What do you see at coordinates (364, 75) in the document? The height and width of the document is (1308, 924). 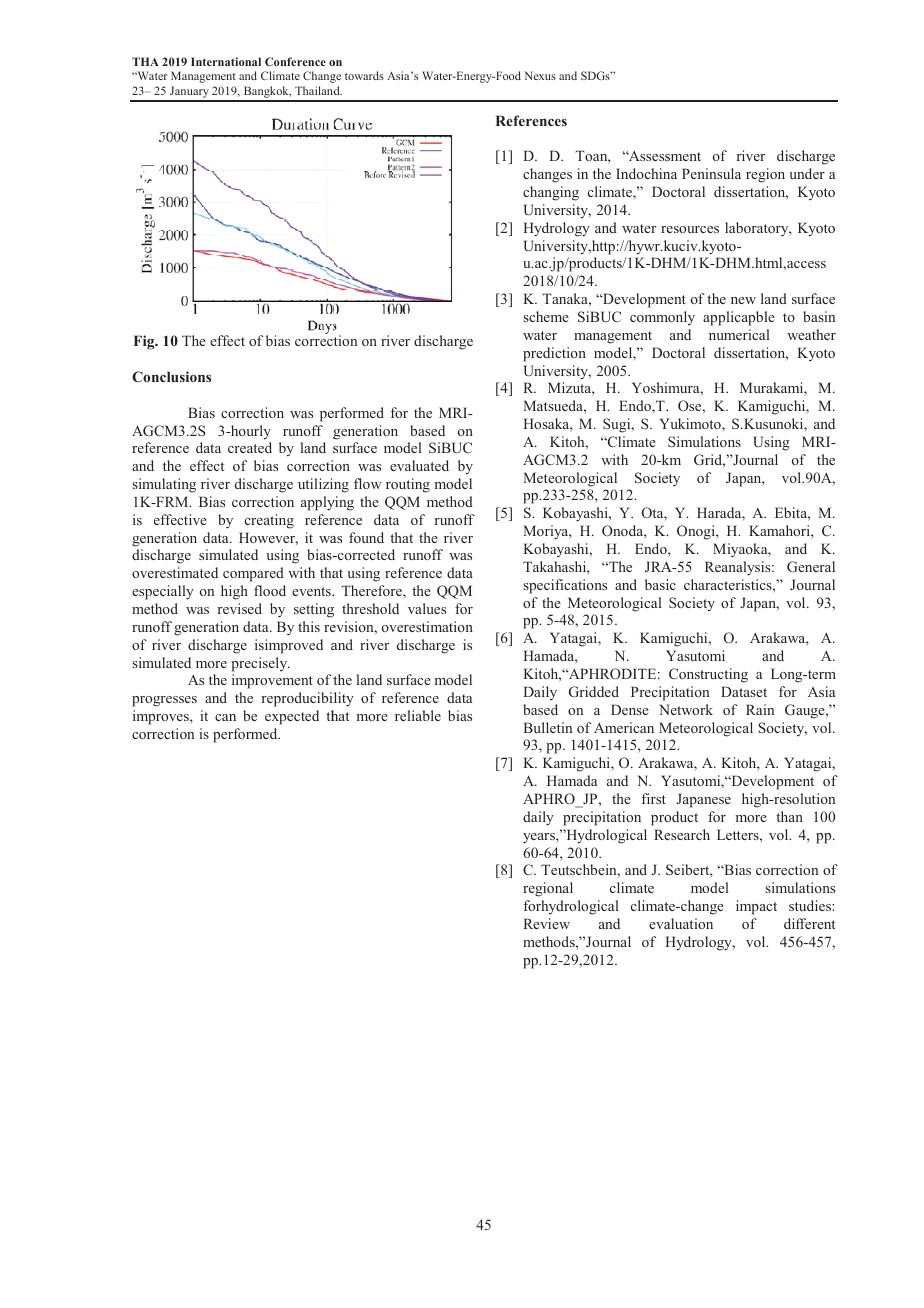 I see `towards` at bounding box center [364, 75].
